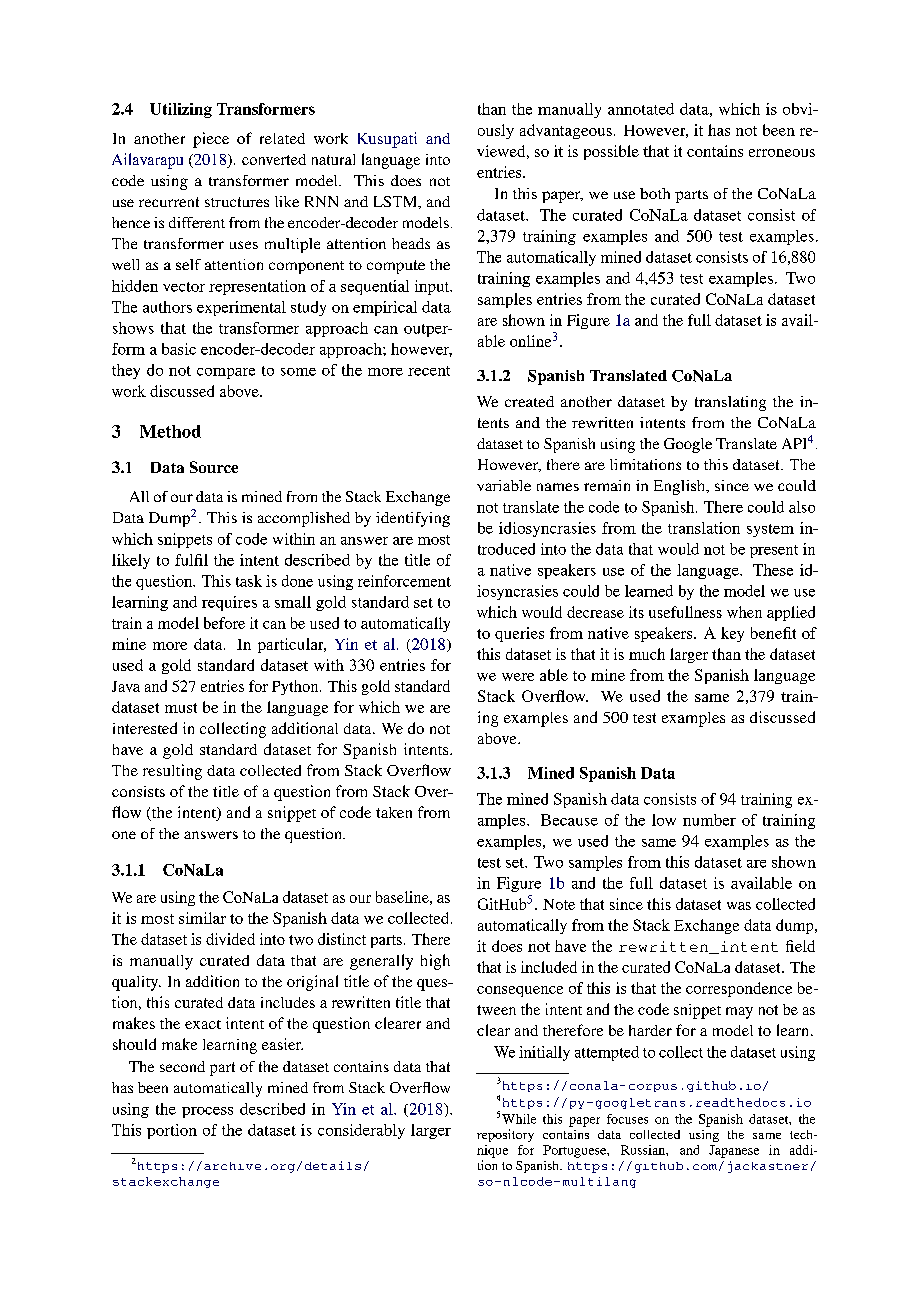 Image resolution: width=924 pixels, height=1308 pixels. What do you see at coordinates (505, 1135) in the screenshot?
I see `repository` at bounding box center [505, 1135].
